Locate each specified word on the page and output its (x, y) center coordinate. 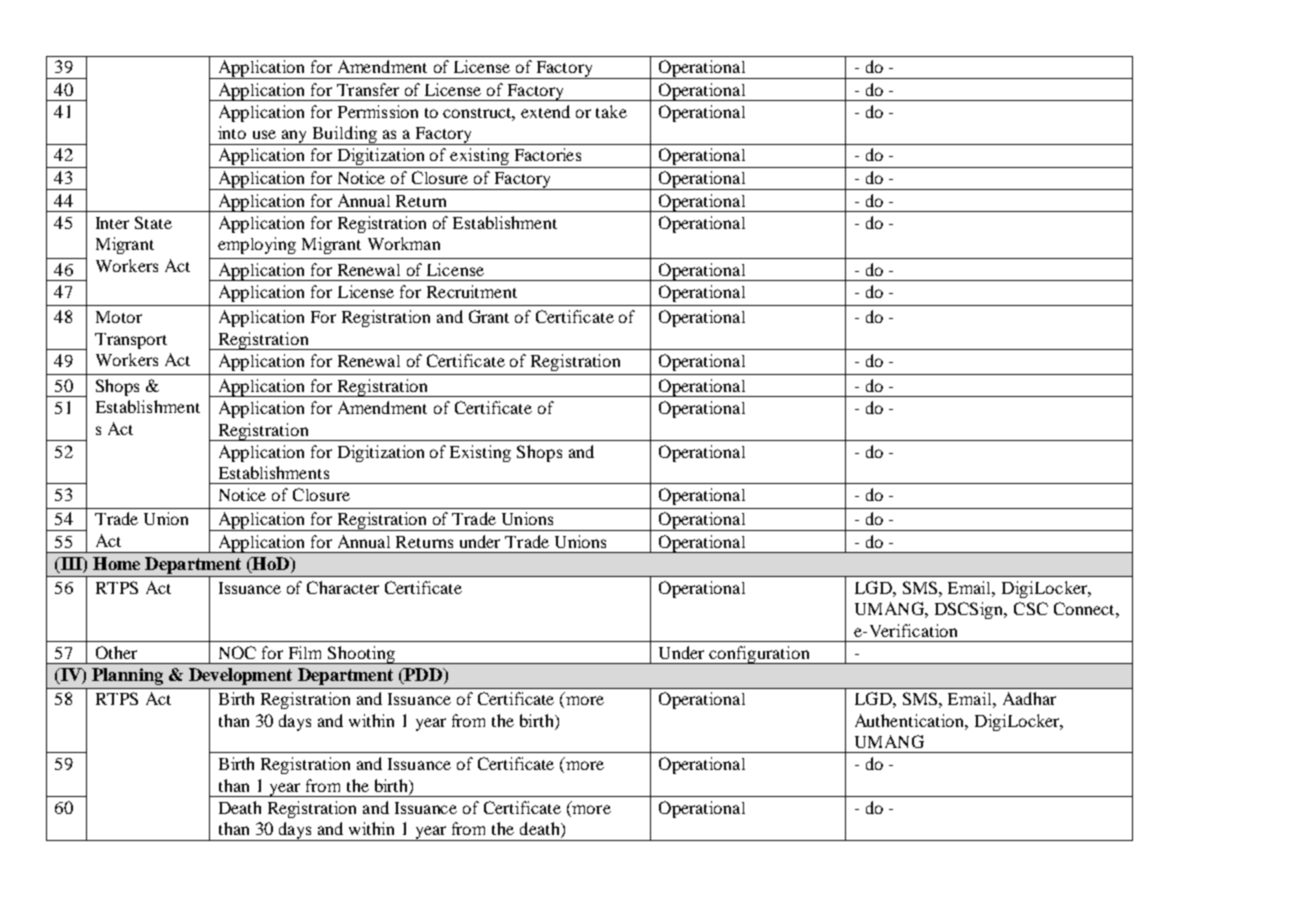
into (232, 132)
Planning (127, 676)
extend (545, 111)
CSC (1031, 608)
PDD (423, 676)
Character (343, 587)
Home (116, 563)
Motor (119, 317)
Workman (404, 243)
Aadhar (1029, 698)
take (611, 111)
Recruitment (472, 291)
